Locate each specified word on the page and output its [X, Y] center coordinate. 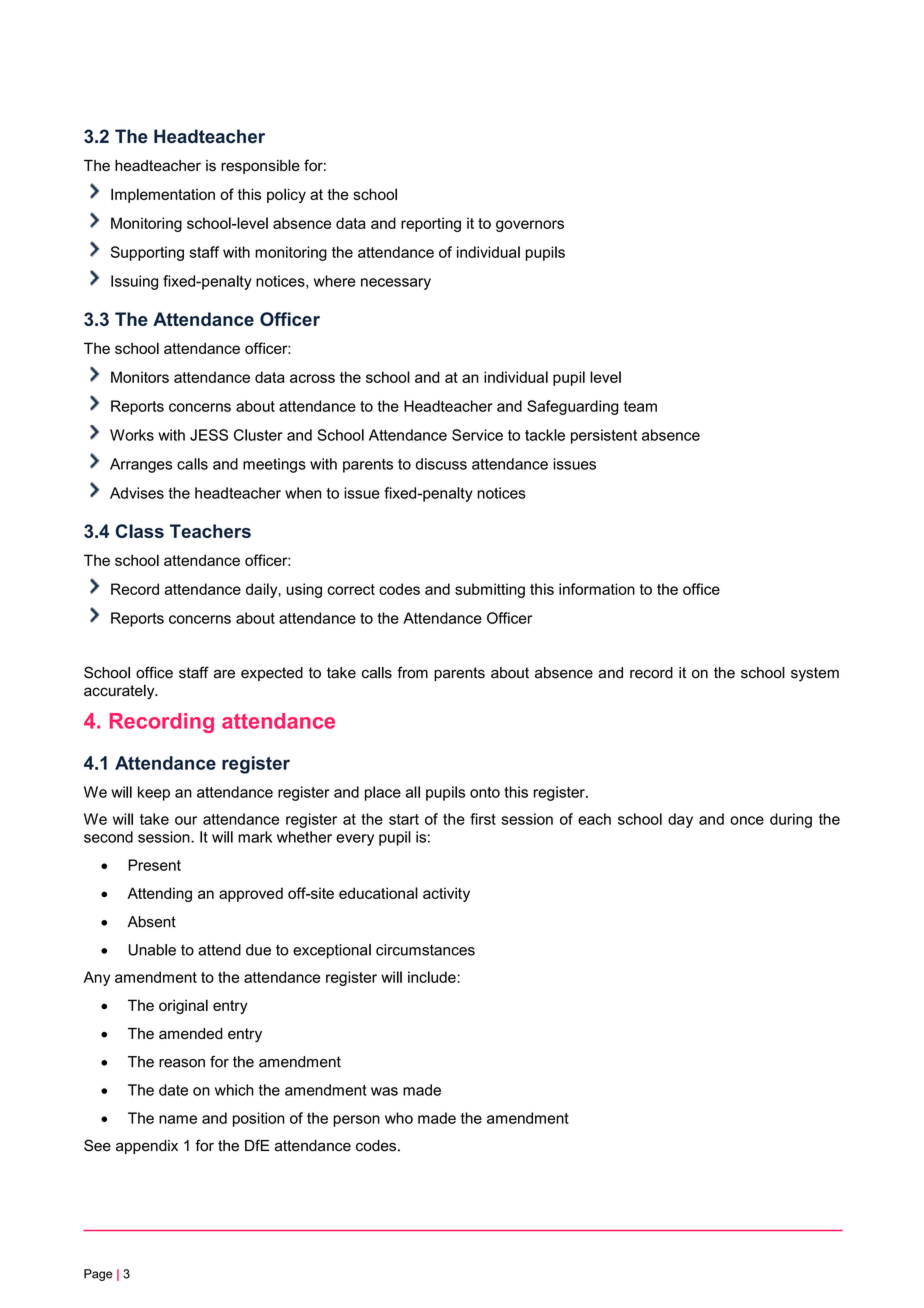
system [815, 674]
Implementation [163, 195]
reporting [431, 224]
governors [530, 226]
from [412, 672]
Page [98, 1275]
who [399, 1118]
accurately [120, 692]
